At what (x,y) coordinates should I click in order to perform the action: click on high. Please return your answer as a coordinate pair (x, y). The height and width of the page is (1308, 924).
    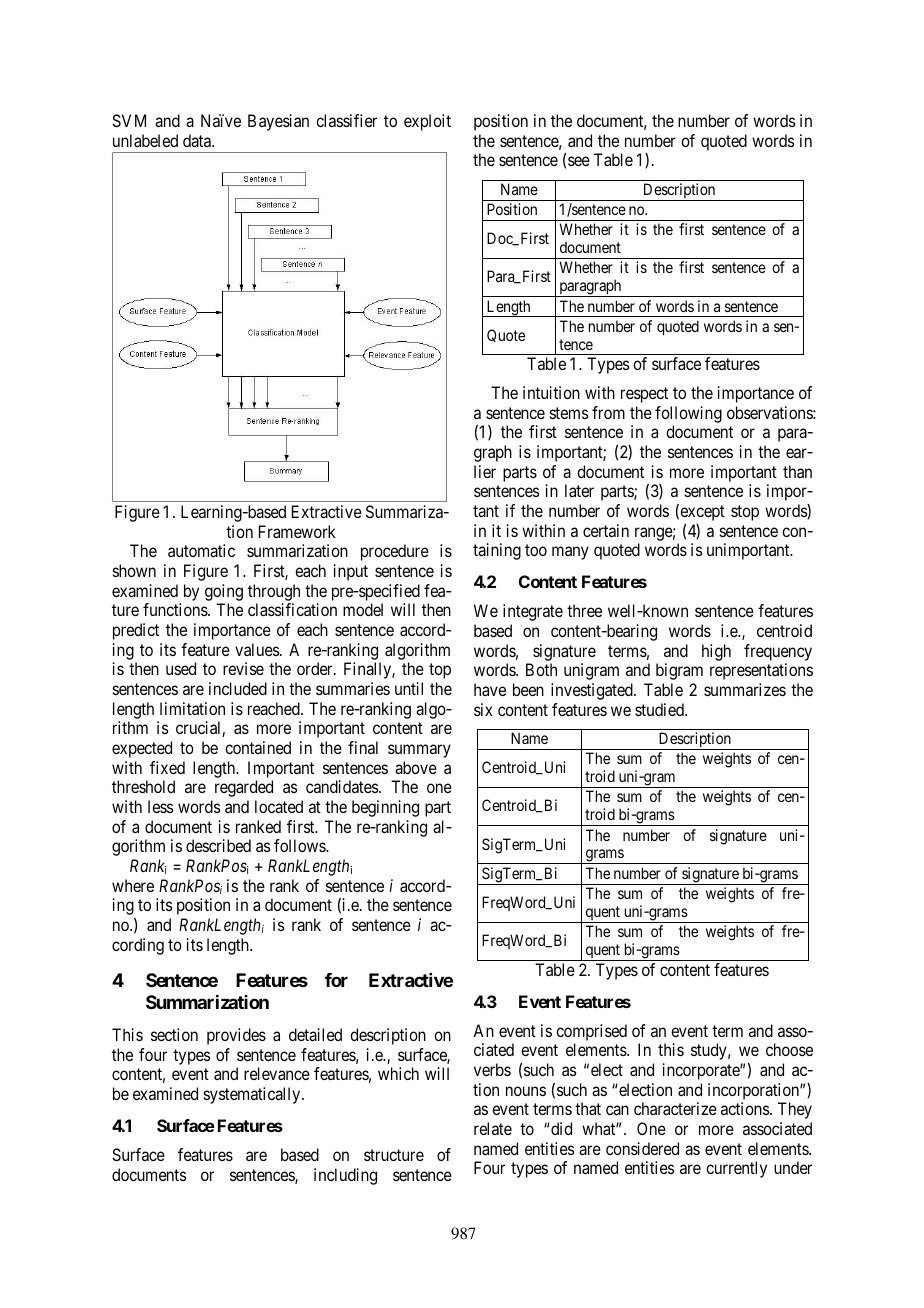
    Looking at the image, I should click on (716, 652).
